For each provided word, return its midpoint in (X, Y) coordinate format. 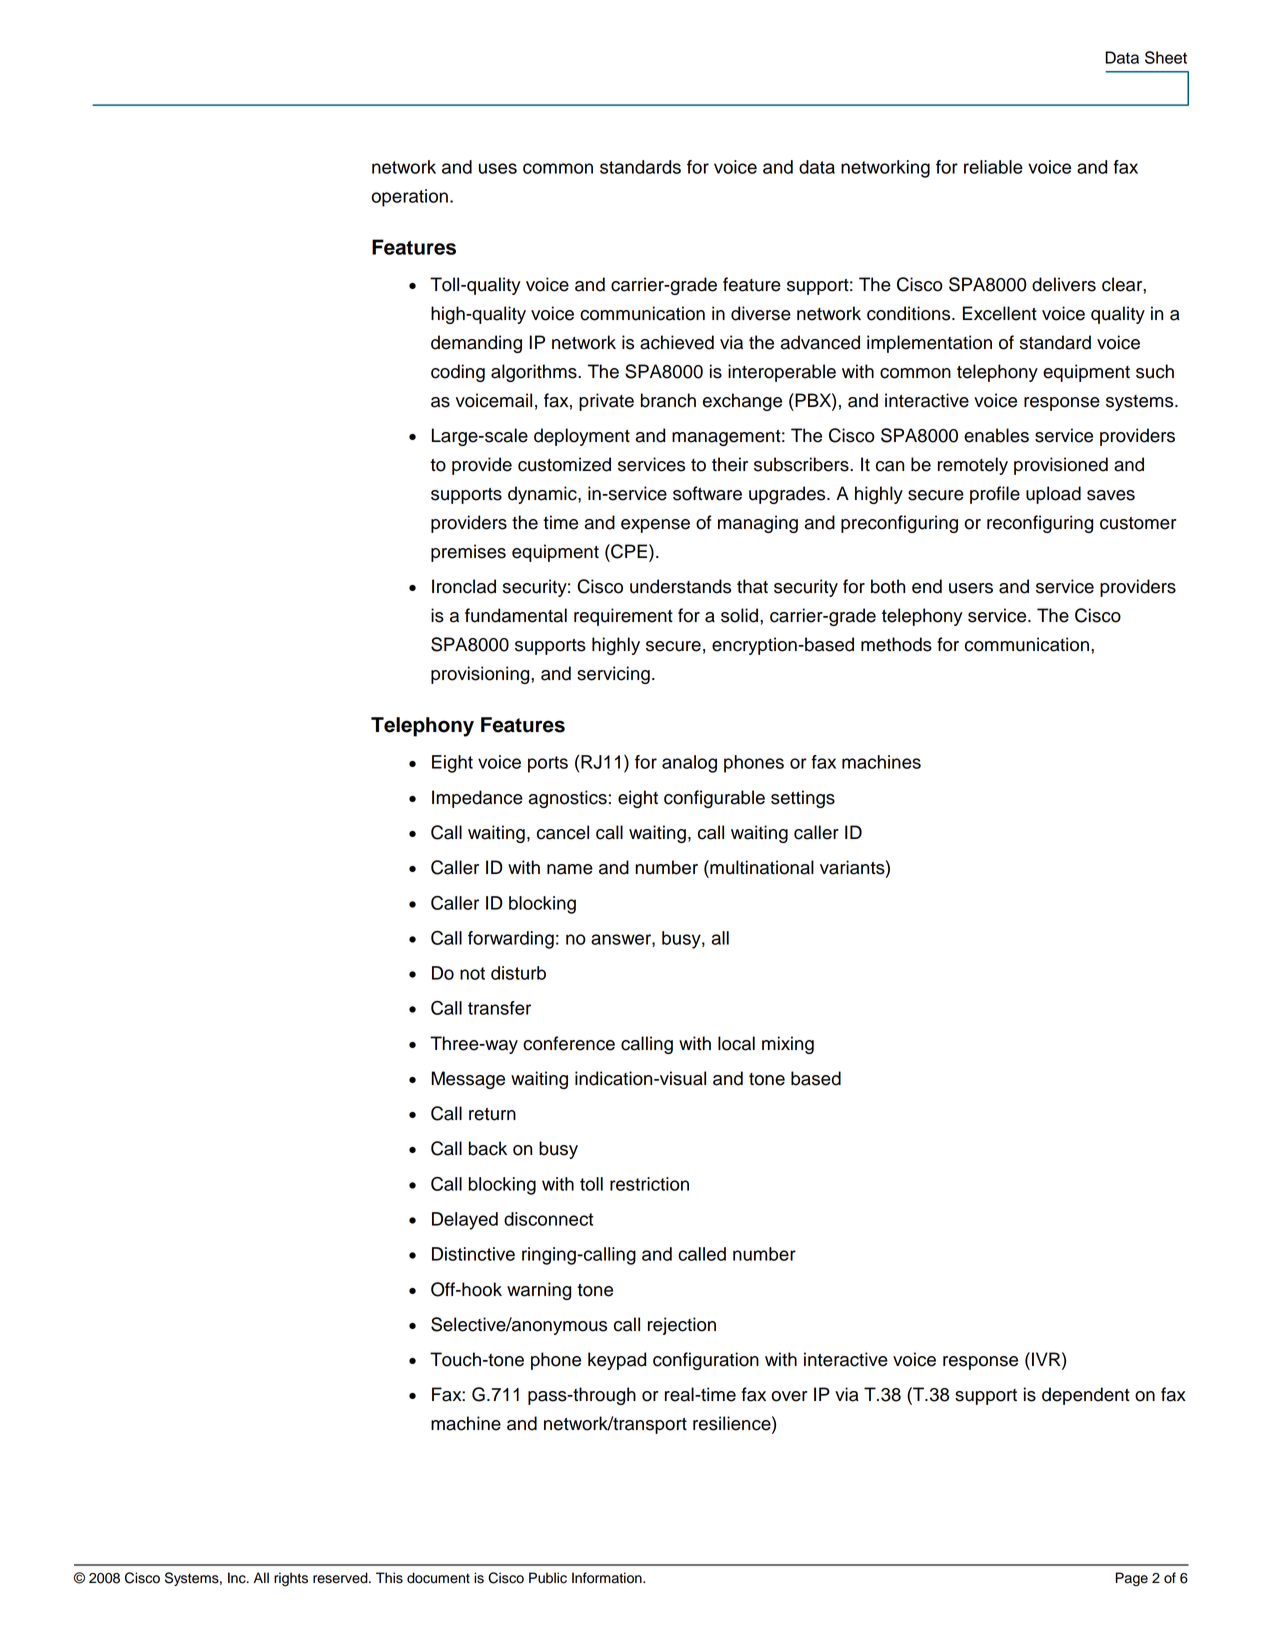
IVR (1047, 1359)
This (389, 1578)
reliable (993, 167)
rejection (682, 1326)
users (971, 588)
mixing (788, 1045)
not (472, 973)
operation (409, 198)
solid (741, 615)
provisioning (481, 675)
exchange (742, 402)
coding (458, 373)
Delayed (465, 1221)
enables (996, 435)
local (736, 1043)
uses (498, 168)
